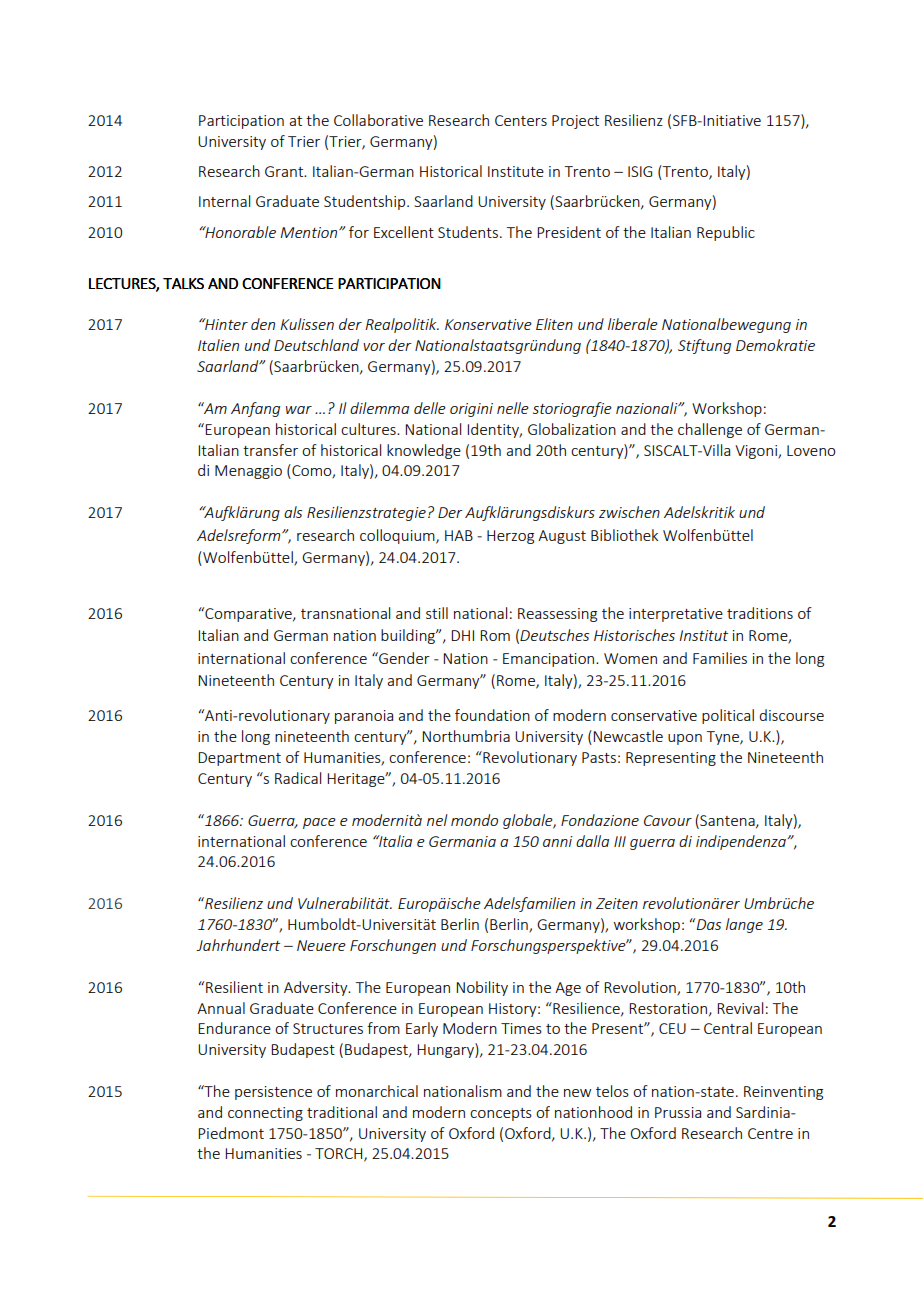 The image size is (924, 1308). What do you see at coordinates (501, 1114) in the document?
I see `concepts` at bounding box center [501, 1114].
